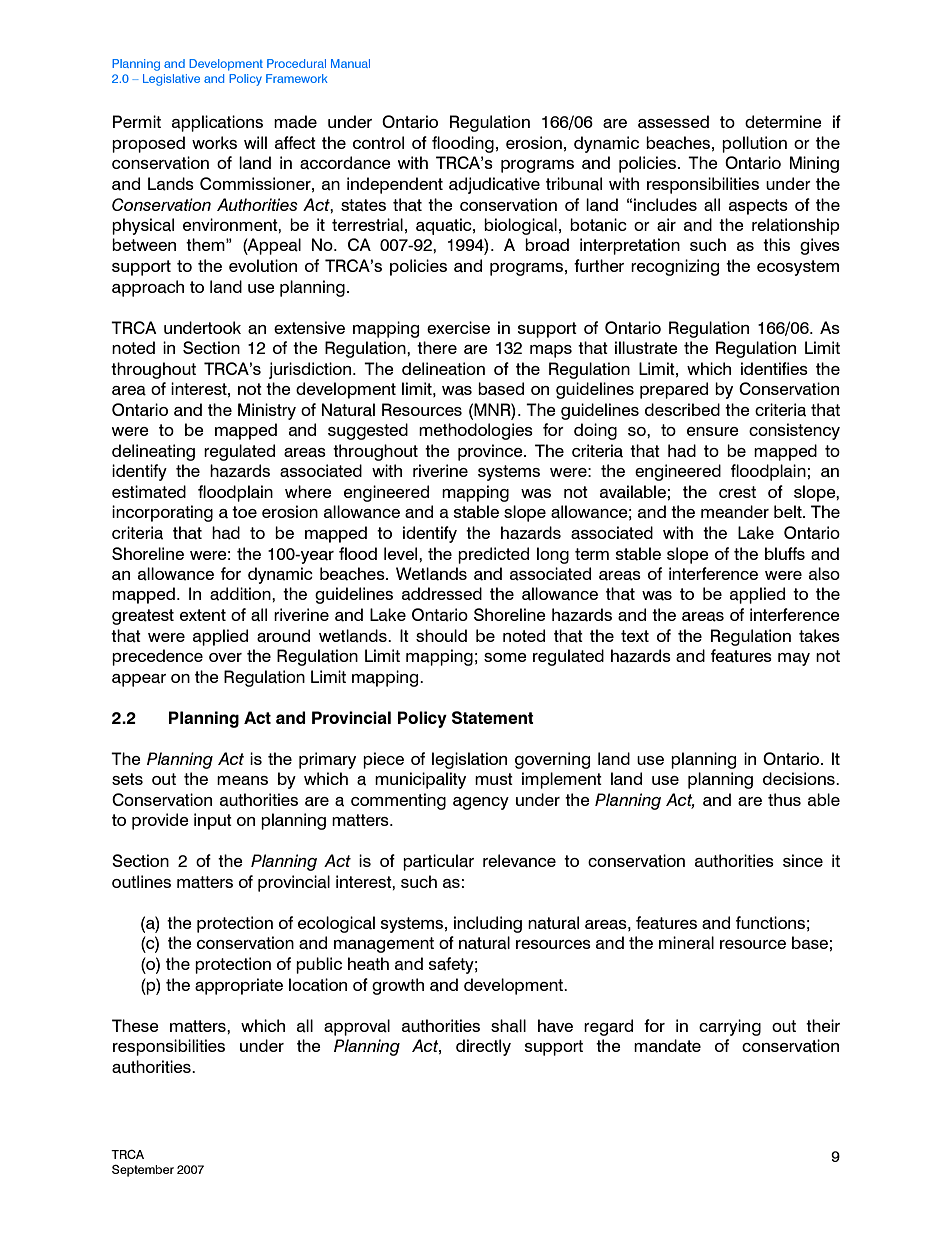  What do you see at coordinates (754, 144) in the screenshot?
I see `pollution` at bounding box center [754, 144].
